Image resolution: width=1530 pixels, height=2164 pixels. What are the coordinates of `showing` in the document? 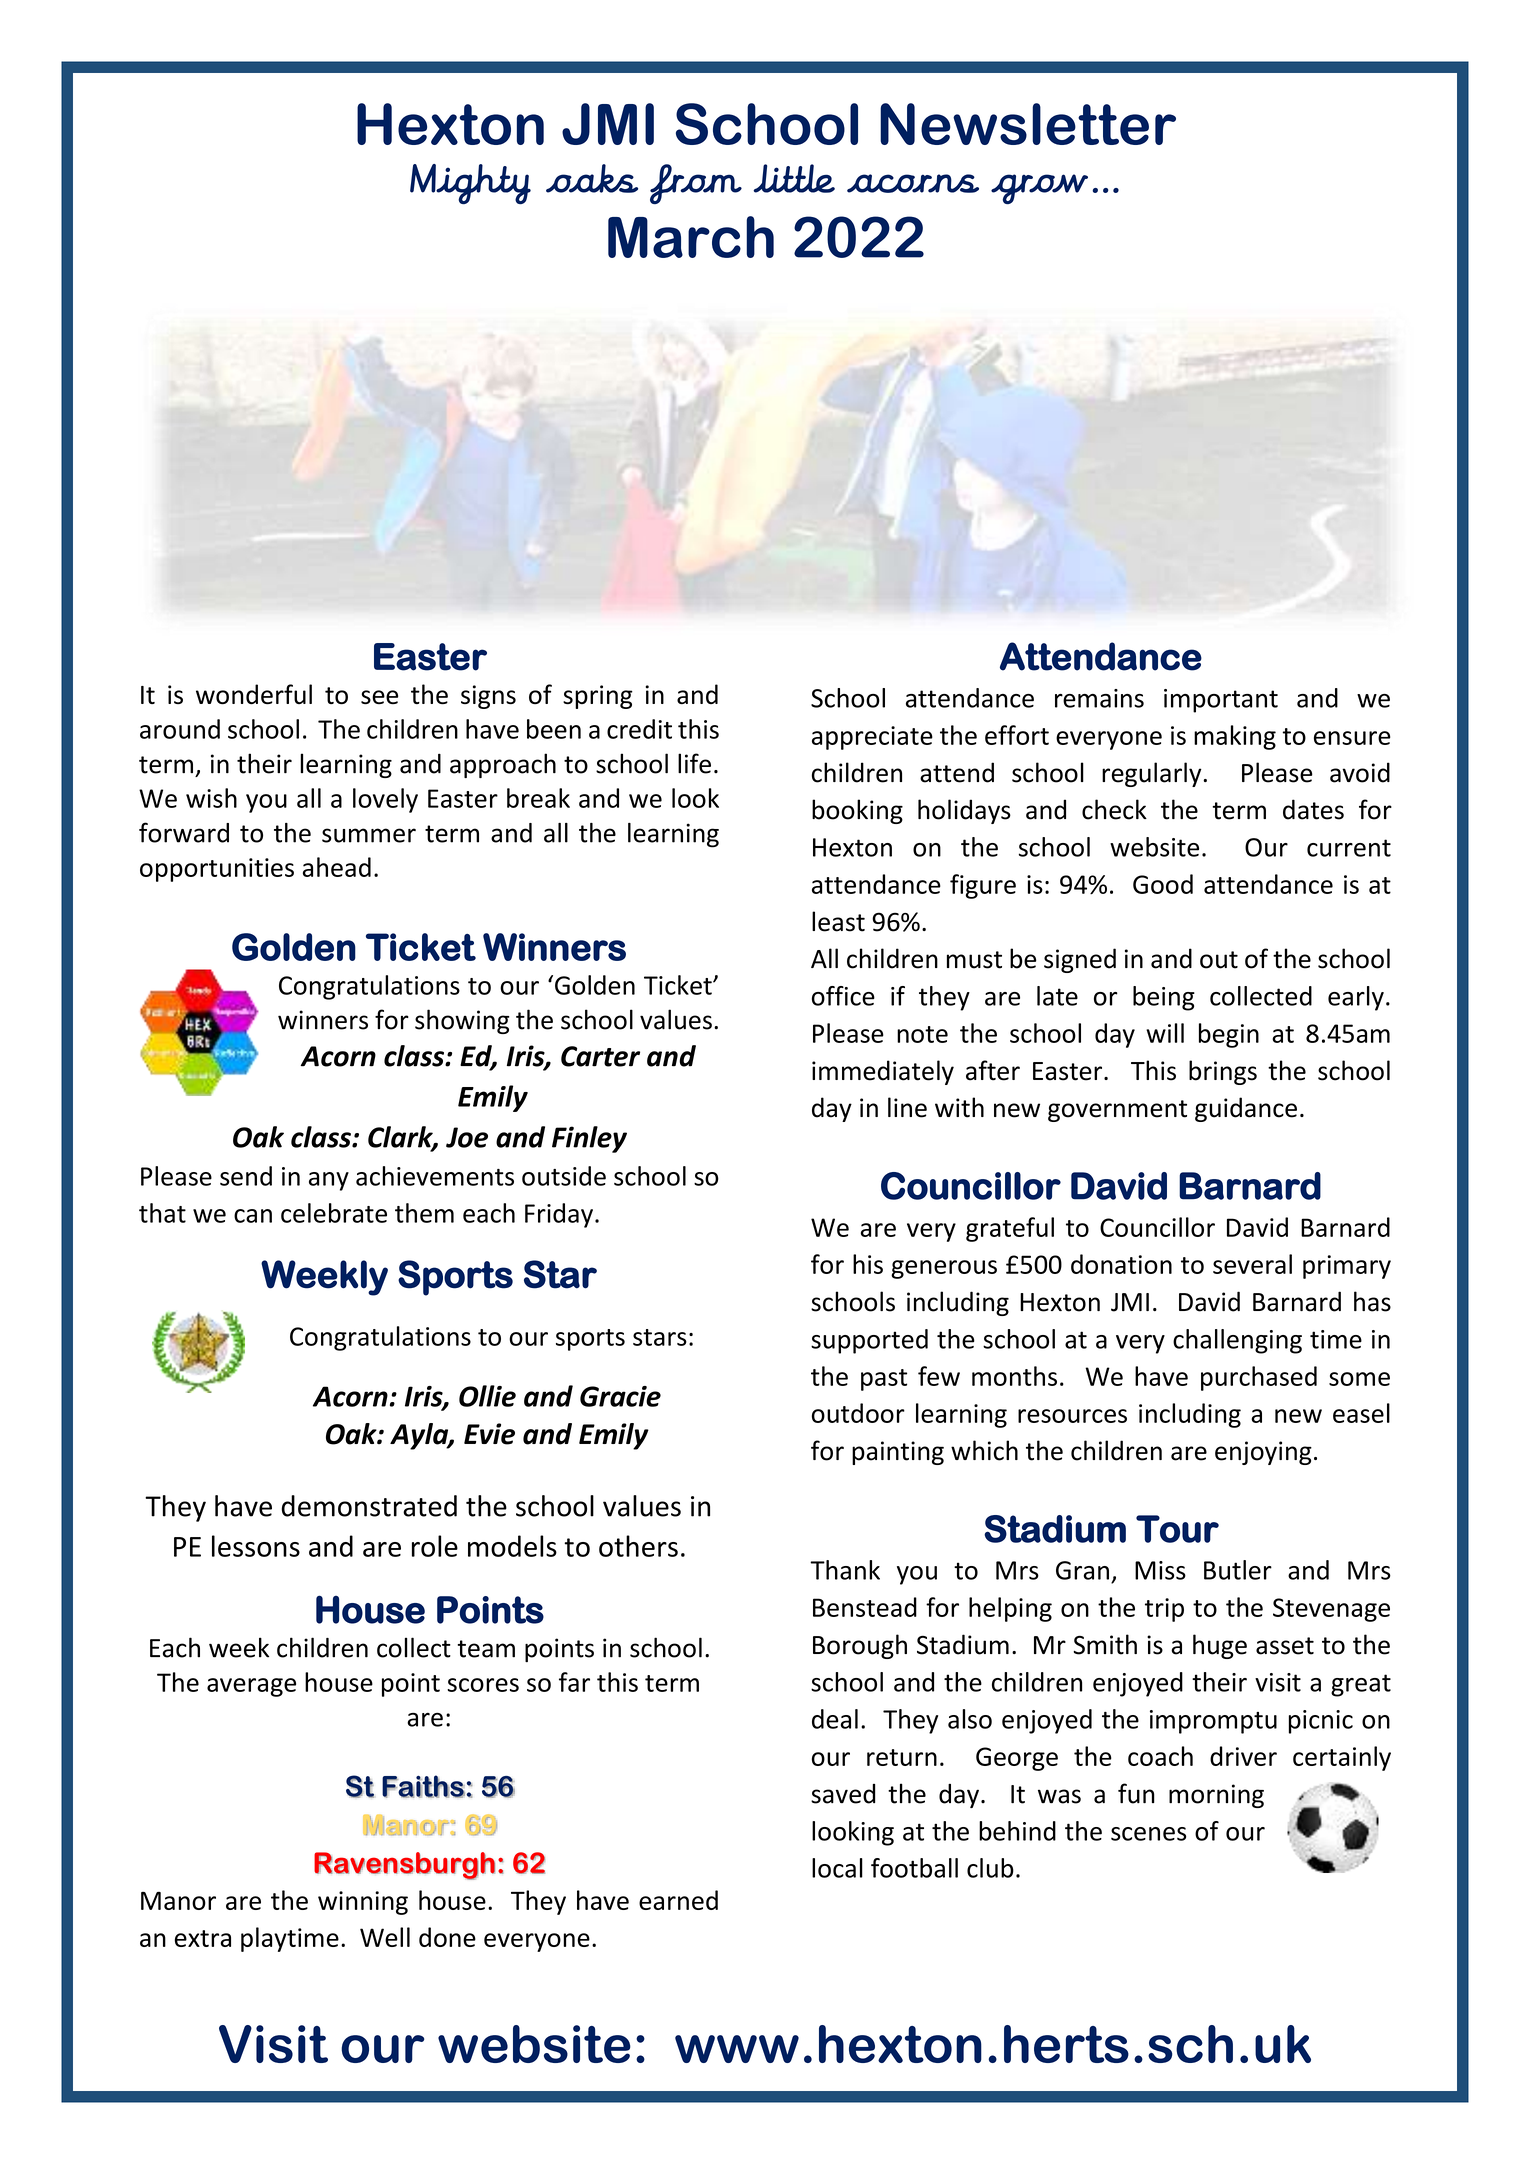 It's located at (462, 1021).
